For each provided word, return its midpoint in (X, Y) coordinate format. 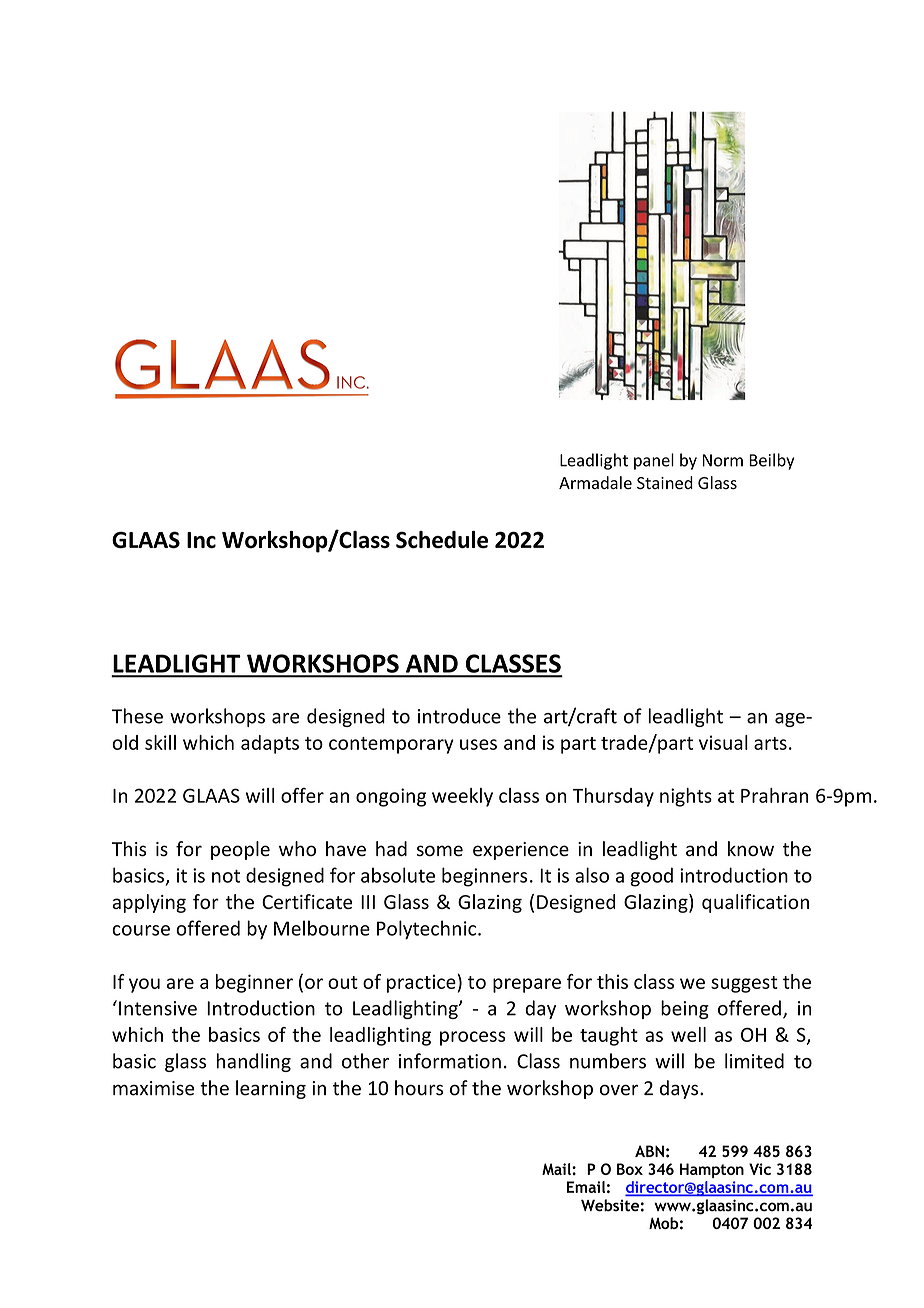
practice (422, 983)
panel (654, 461)
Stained (665, 483)
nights (686, 797)
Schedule (442, 540)
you (144, 985)
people (240, 850)
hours (419, 1088)
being (685, 1009)
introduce (459, 716)
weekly (462, 797)
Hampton (712, 1170)
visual (723, 742)
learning (271, 1089)
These (137, 716)
